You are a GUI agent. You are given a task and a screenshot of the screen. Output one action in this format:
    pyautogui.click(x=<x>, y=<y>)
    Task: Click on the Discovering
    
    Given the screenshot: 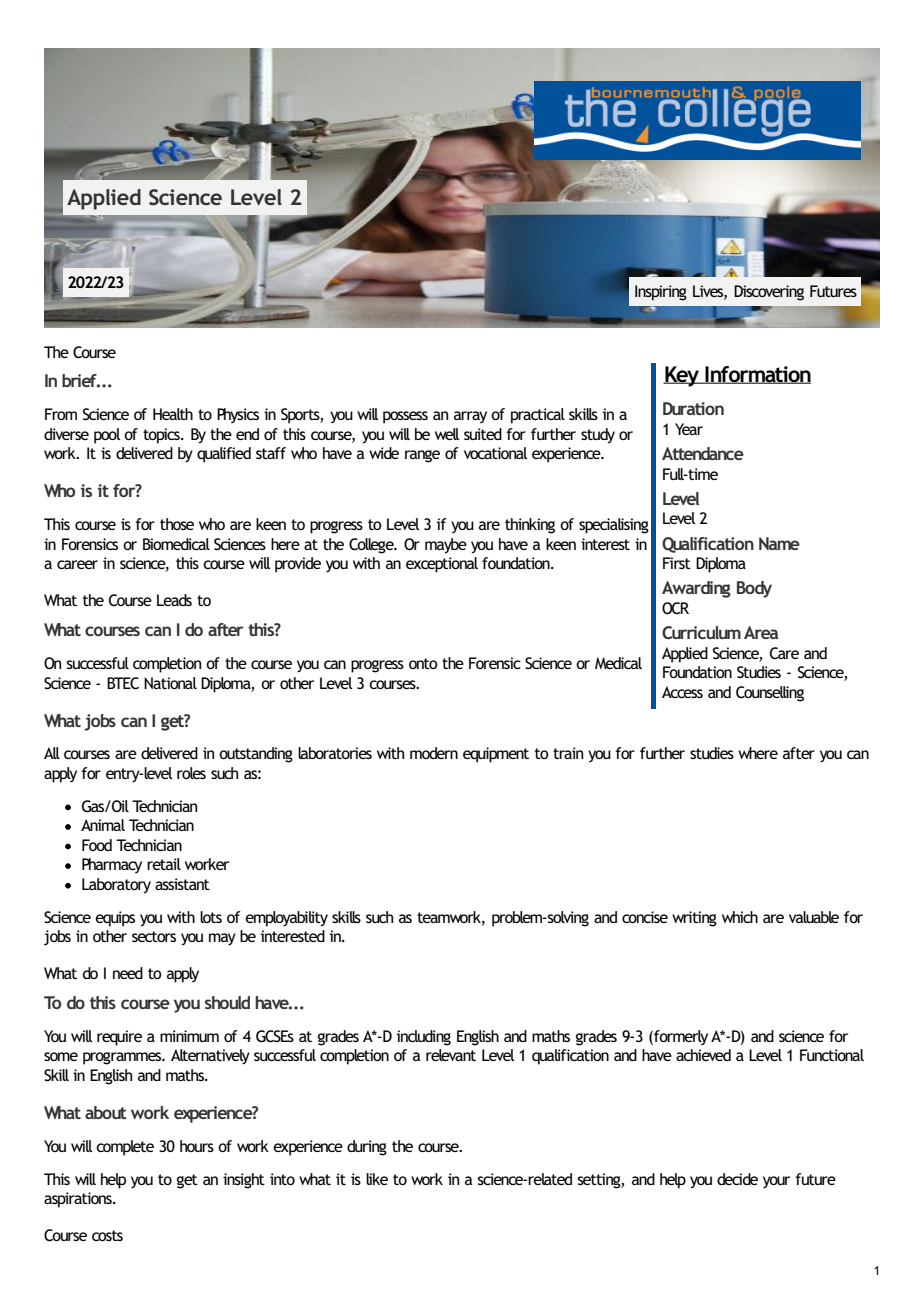 What is the action you would take?
    pyautogui.click(x=769, y=293)
